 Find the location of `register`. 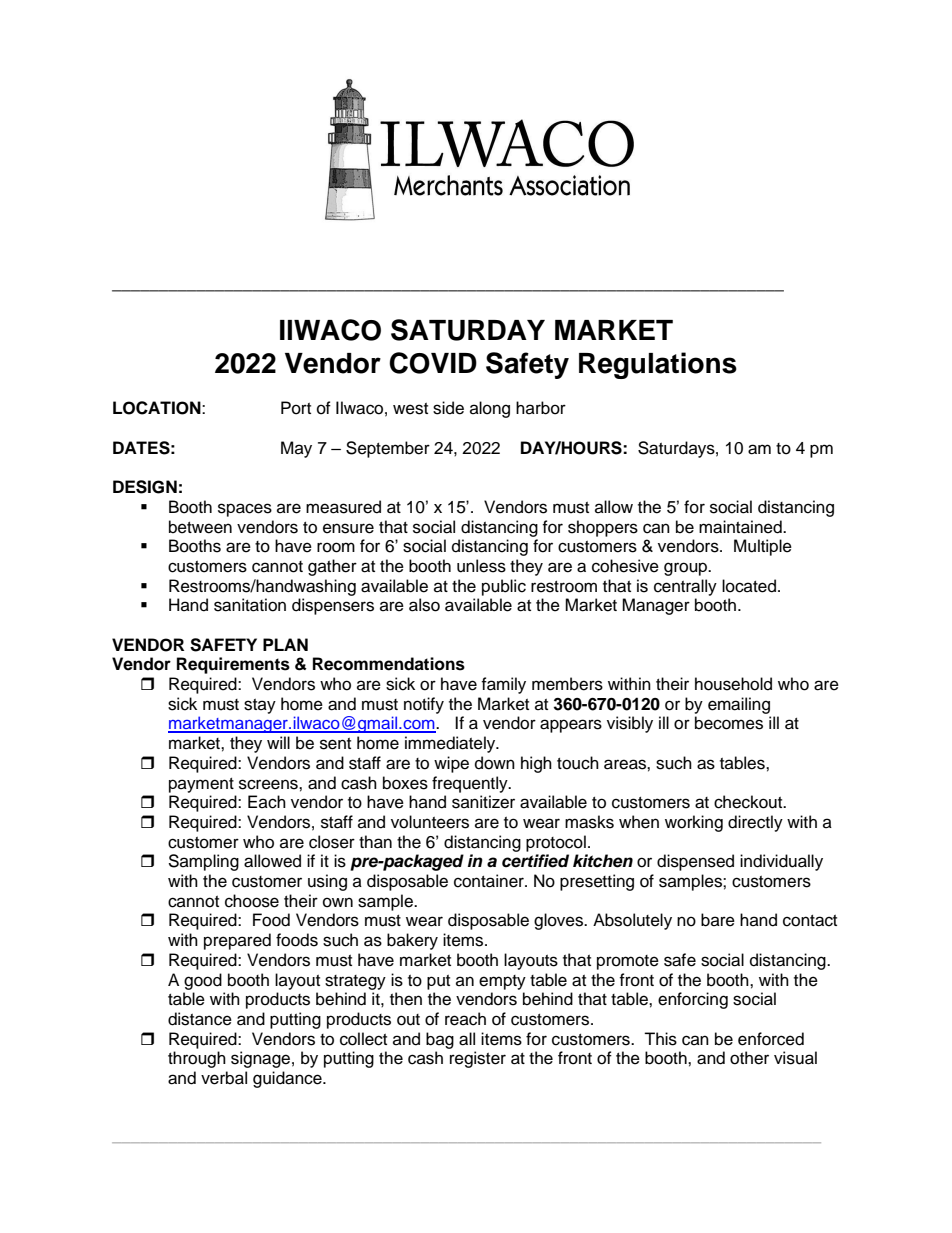

register is located at coordinates (478, 1059).
